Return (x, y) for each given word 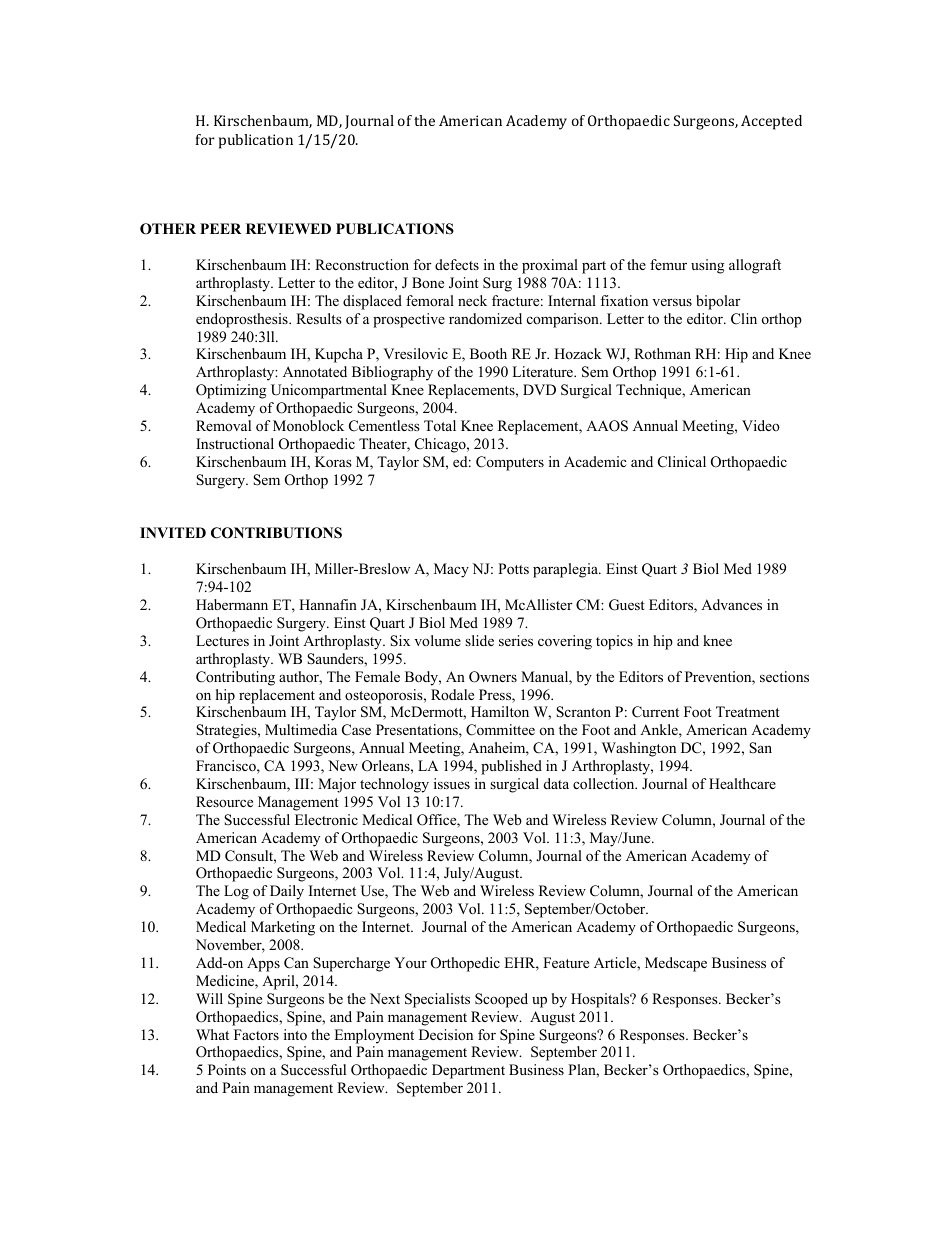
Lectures (222, 640)
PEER (220, 228)
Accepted (771, 122)
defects (457, 264)
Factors (256, 1034)
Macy (451, 570)
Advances (731, 604)
